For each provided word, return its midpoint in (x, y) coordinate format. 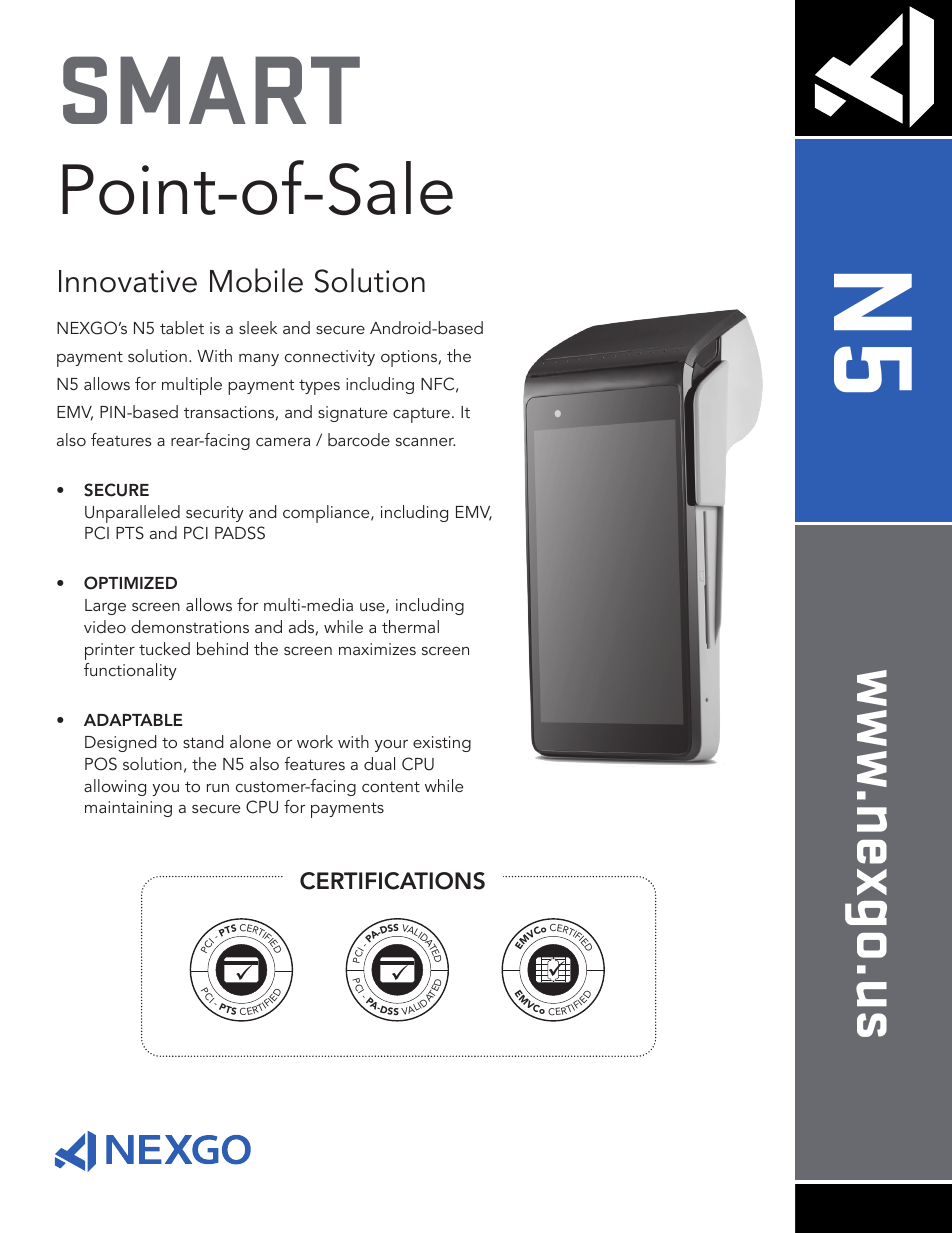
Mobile (256, 280)
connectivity (330, 358)
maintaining (128, 809)
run (218, 788)
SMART (211, 90)
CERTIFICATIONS (392, 881)
